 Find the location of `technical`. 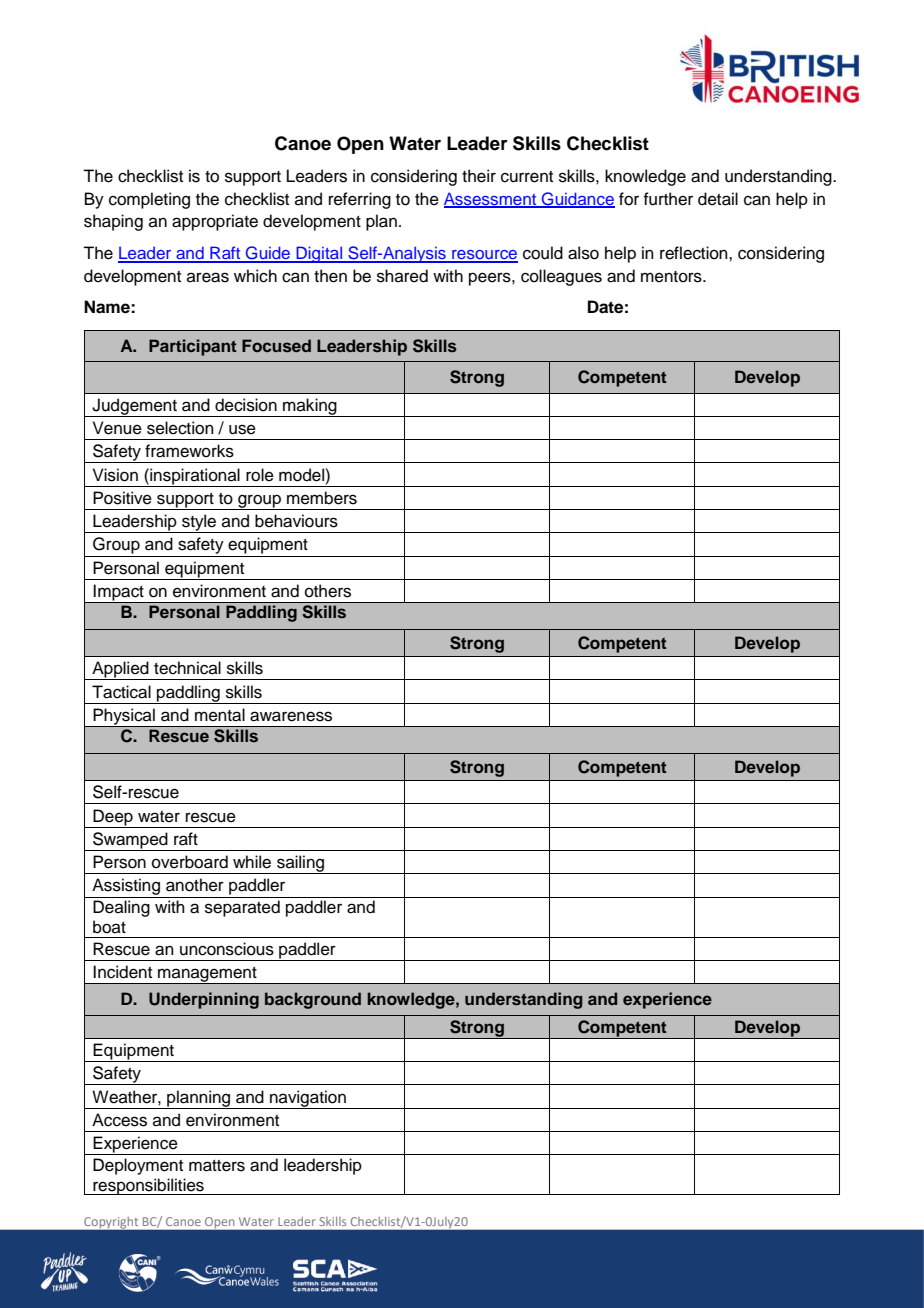

technical is located at coordinates (187, 668).
